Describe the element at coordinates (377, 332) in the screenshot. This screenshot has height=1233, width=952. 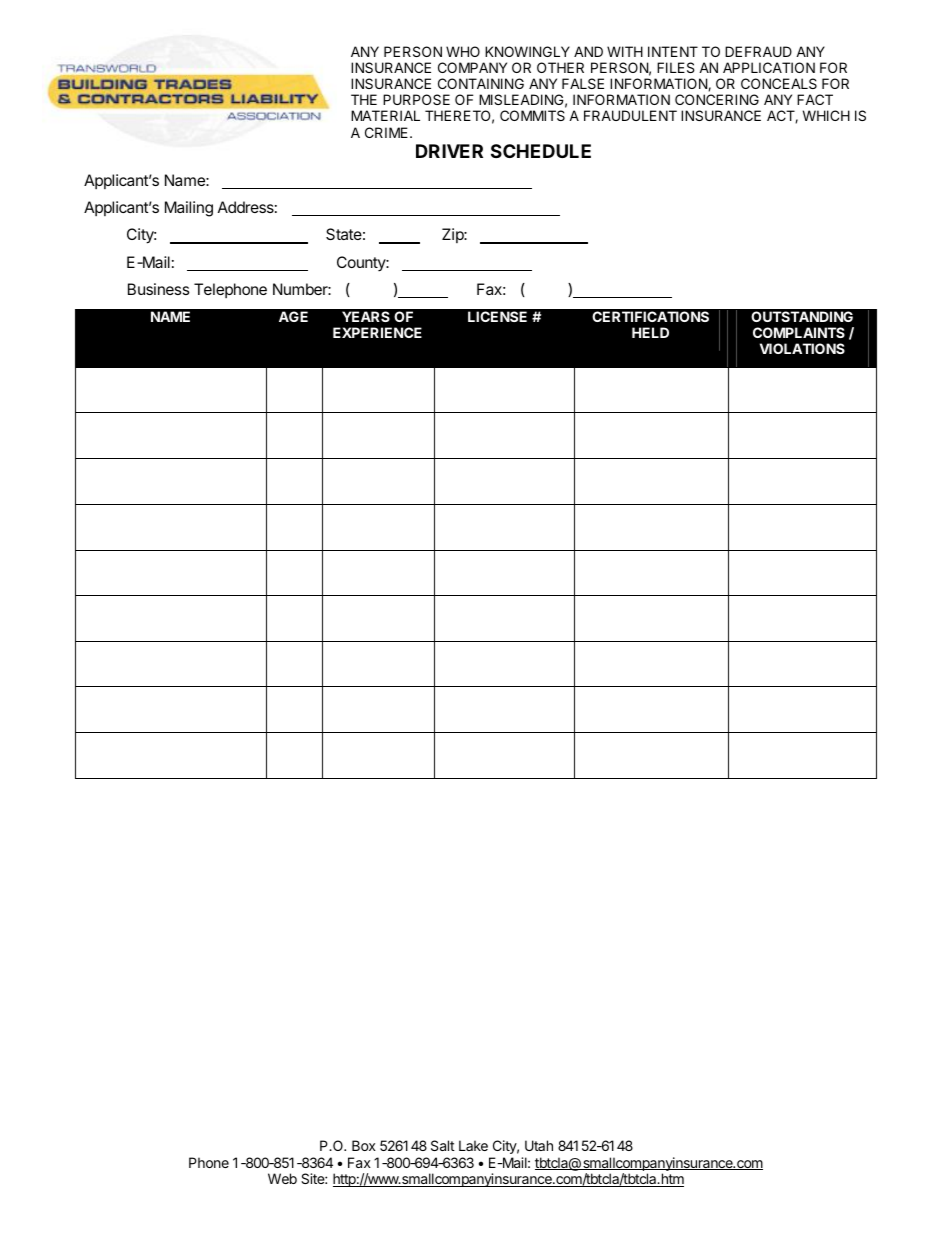
I see `EXPERIENCE` at that location.
